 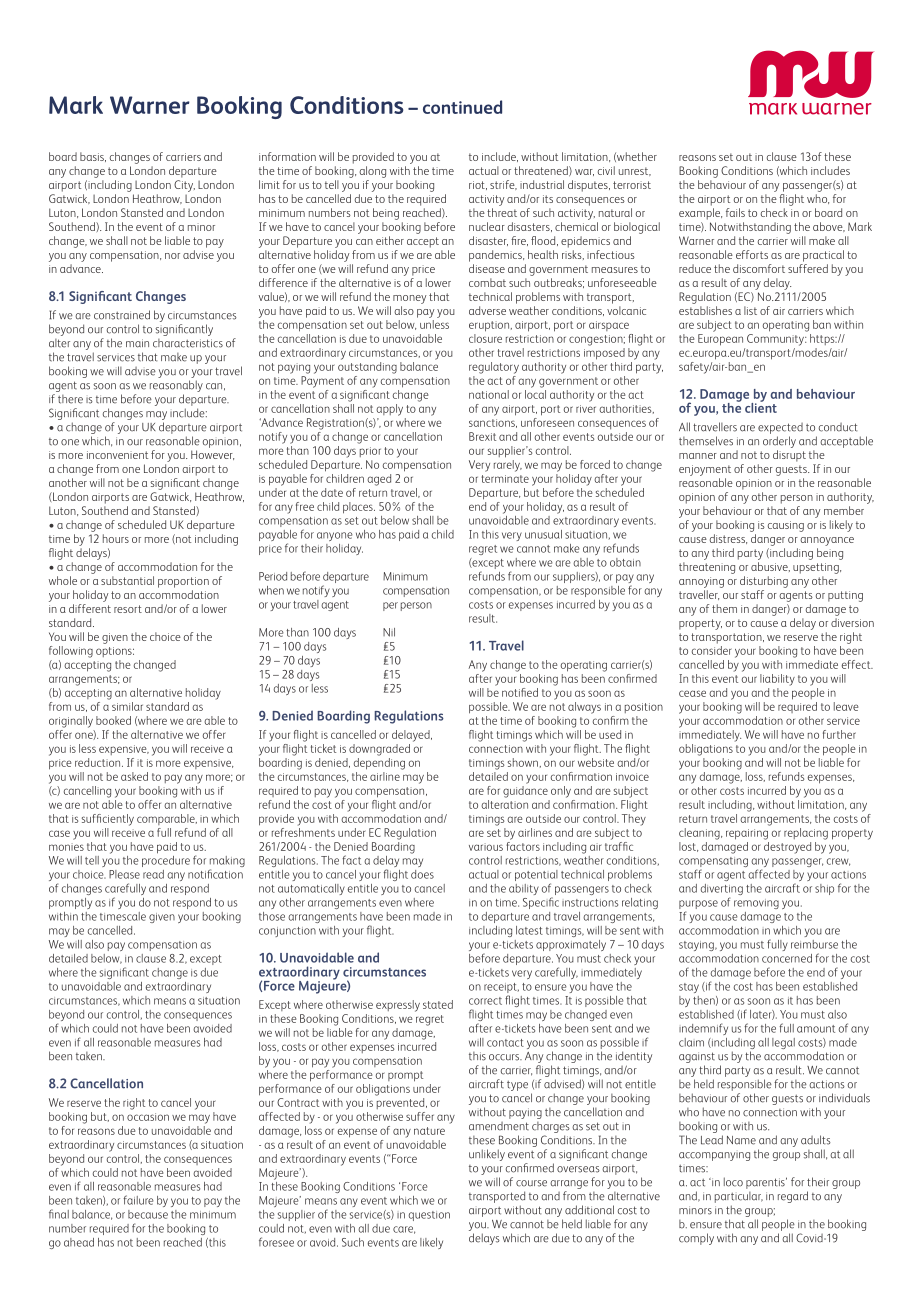 What do you see at coordinates (429, 1216) in the screenshot?
I see `question` at bounding box center [429, 1216].
